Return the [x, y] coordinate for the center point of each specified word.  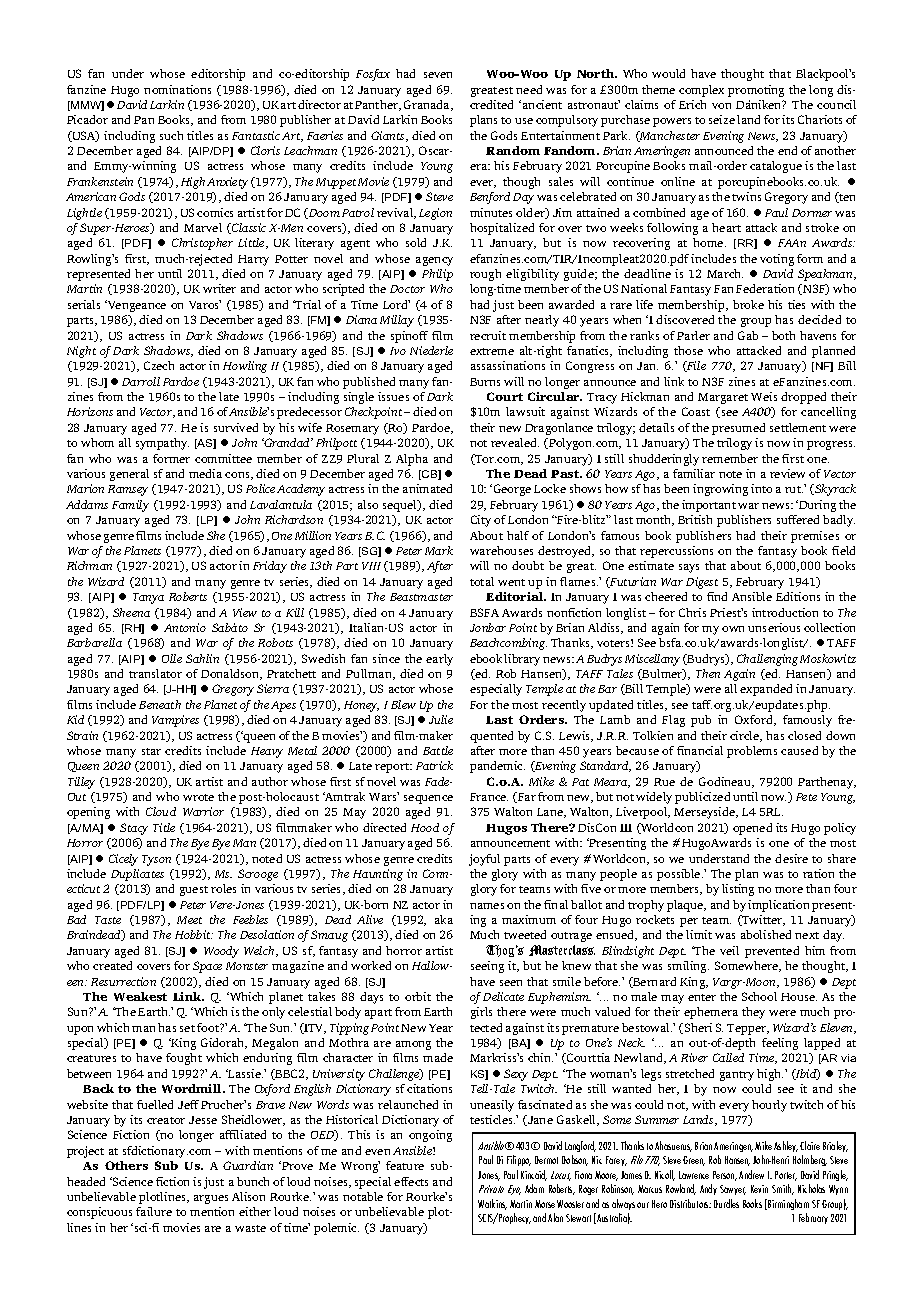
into [761, 488]
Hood [425, 827]
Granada [428, 105]
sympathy [162, 444]
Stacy [134, 829]
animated [427, 488]
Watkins [492, 1204]
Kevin [759, 1189]
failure [154, 1211]
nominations [177, 89]
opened [752, 829]
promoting [756, 91]
